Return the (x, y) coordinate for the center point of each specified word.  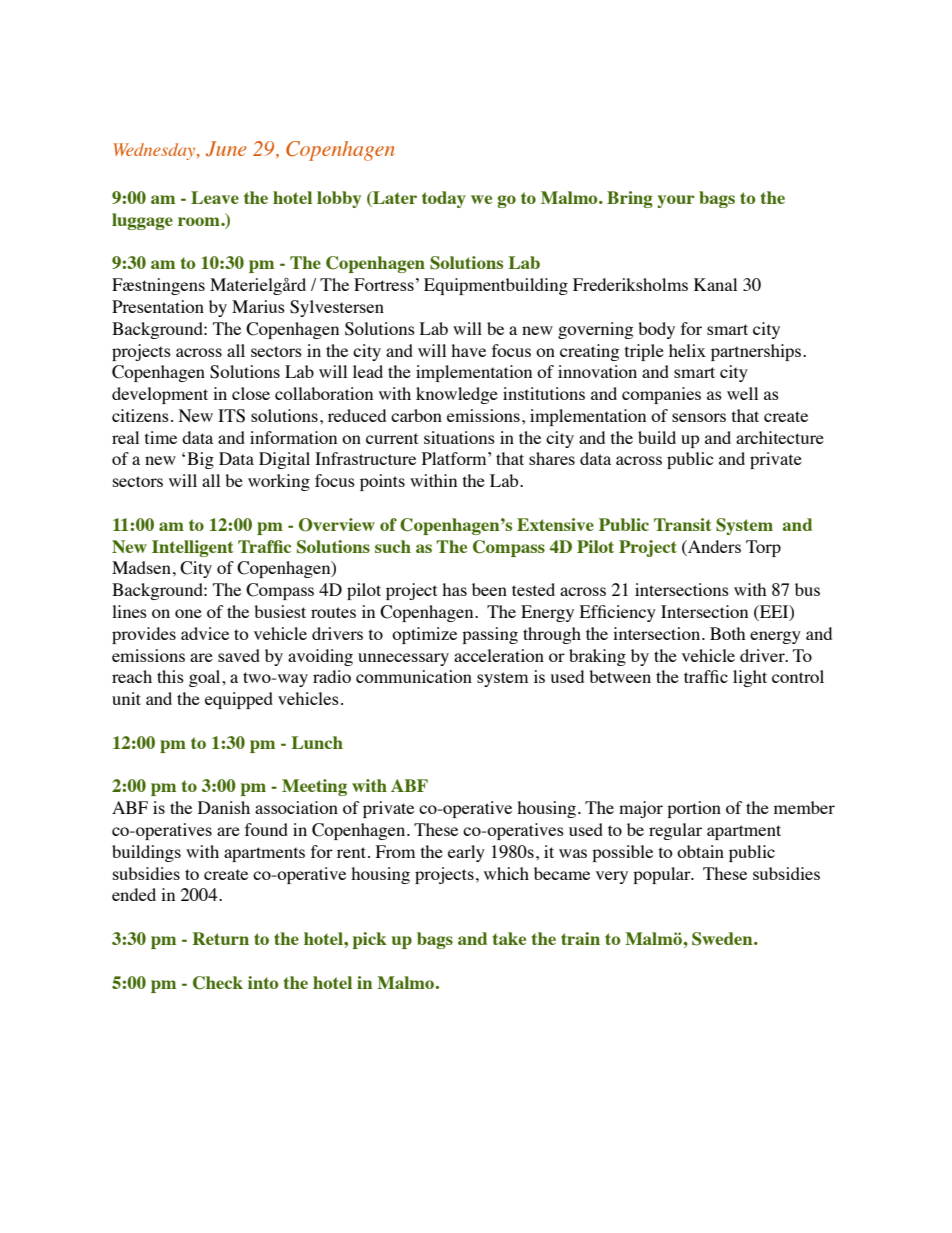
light (750, 678)
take (509, 938)
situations (459, 437)
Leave (215, 197)
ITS (231, 416)
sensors (699, 417)
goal (206, 678)
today (444, 199)
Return (220, 938)
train (580, 938)
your (676, 201)
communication (414, 676)
